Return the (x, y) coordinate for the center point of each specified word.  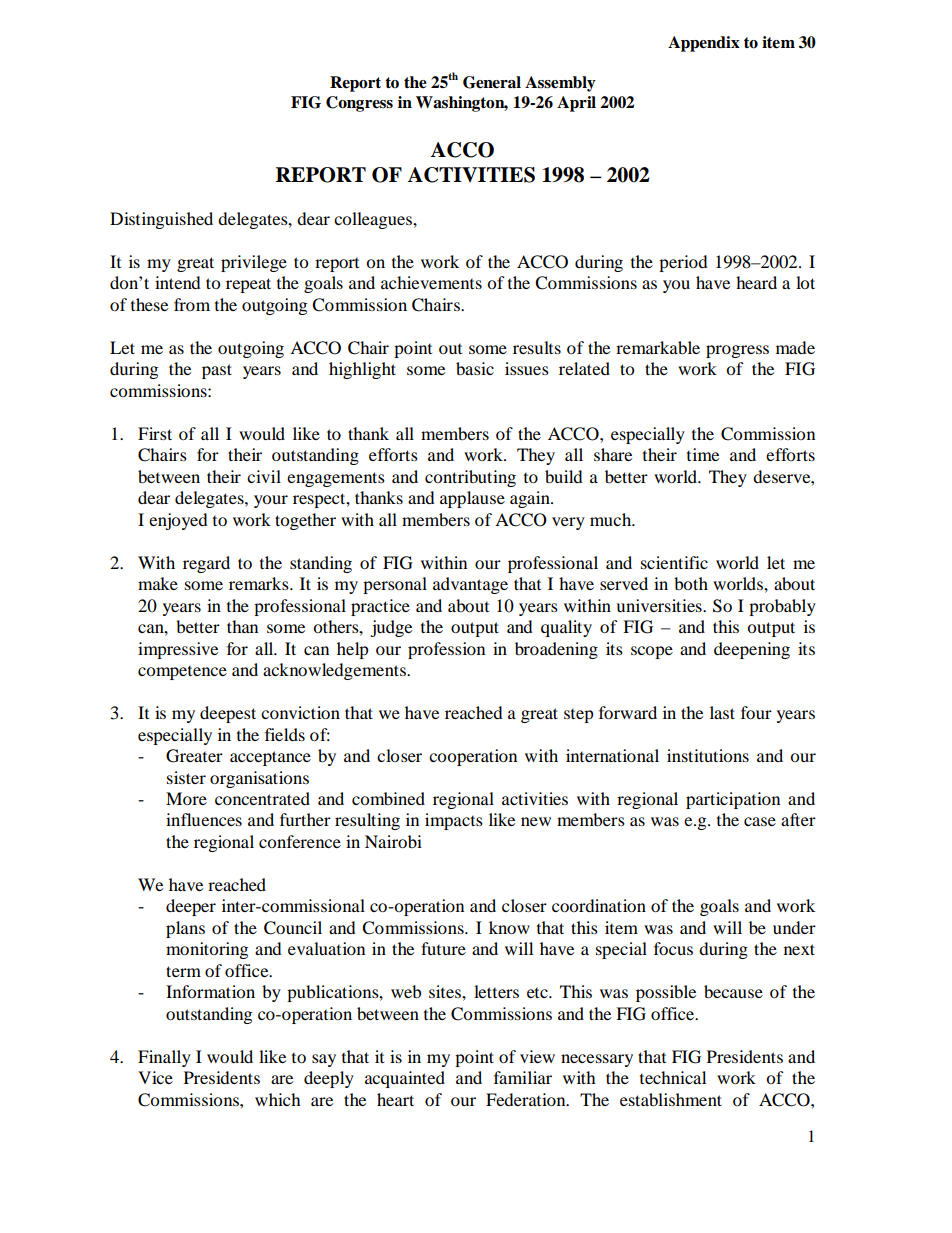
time (703, 454)
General (492, 82)
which (278, 1099)
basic (475, 368)
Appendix (704, 44)
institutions (708, 755)
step (579, 716)
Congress (359, 104)
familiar (523, 1077)
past (217, 371)
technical (673, 1077)
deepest (228, 714)
